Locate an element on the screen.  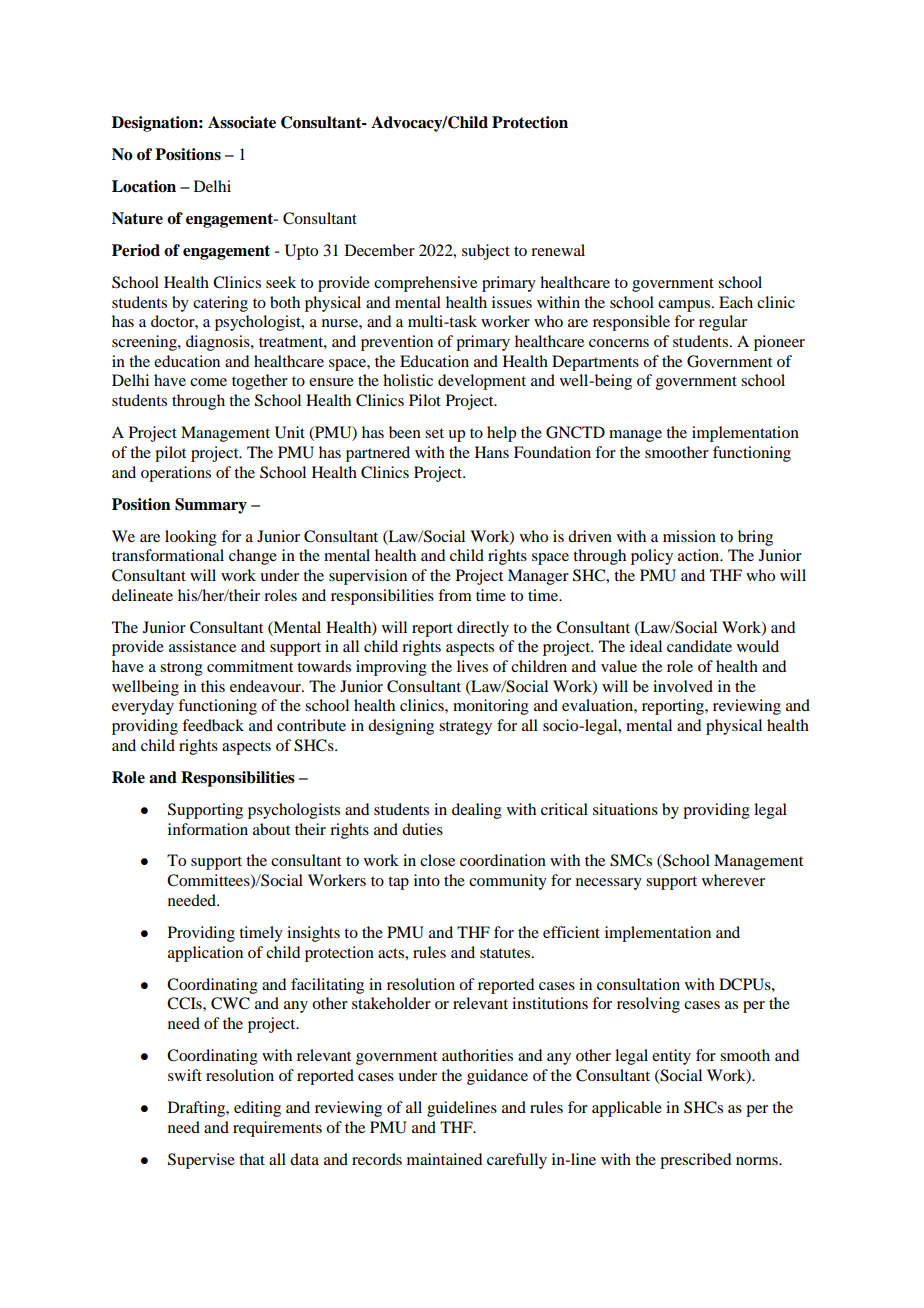
maintained is located at coordinates (444, 1159).
